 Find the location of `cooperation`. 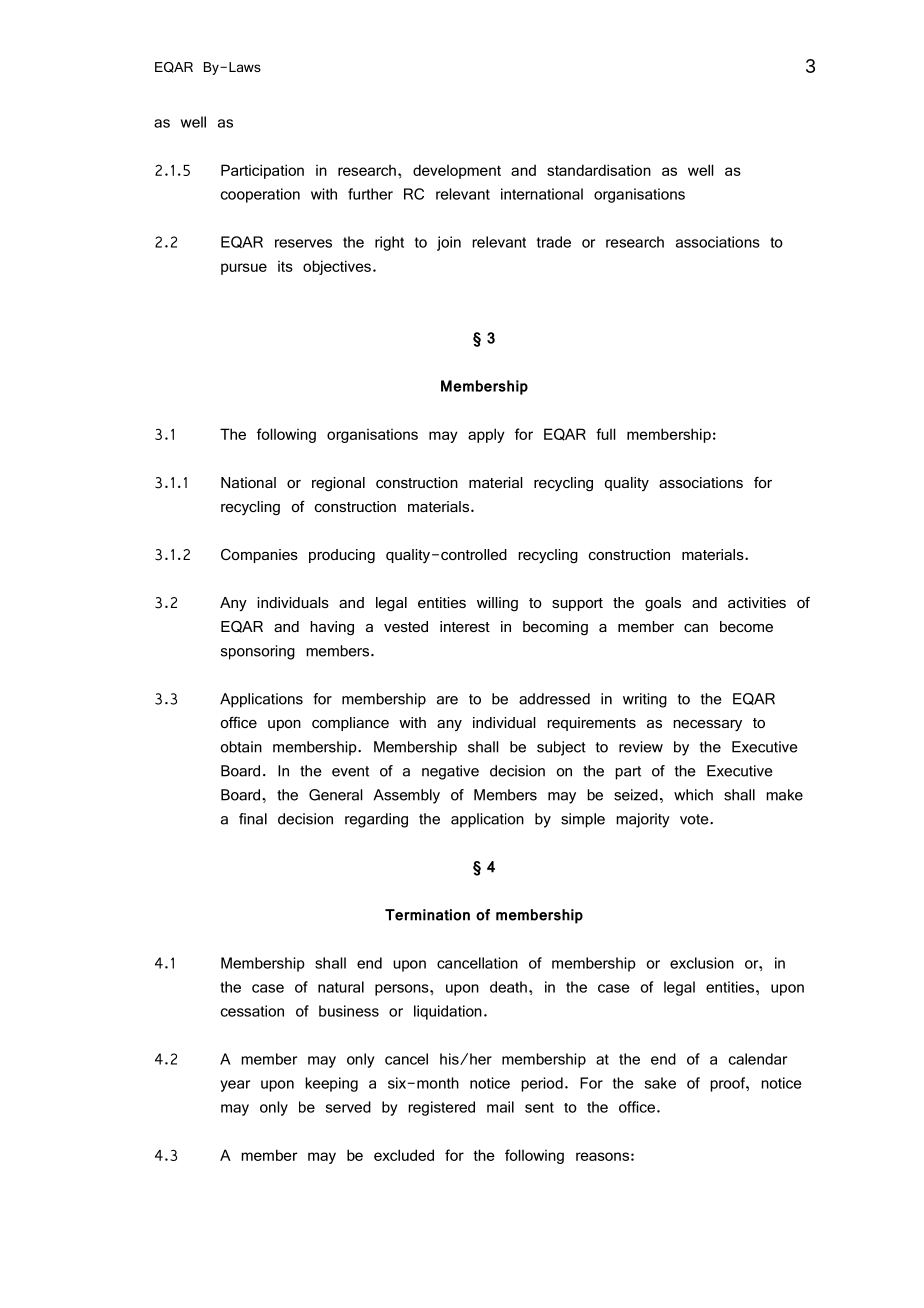

cooperation is located at coordinates (260, 195).
